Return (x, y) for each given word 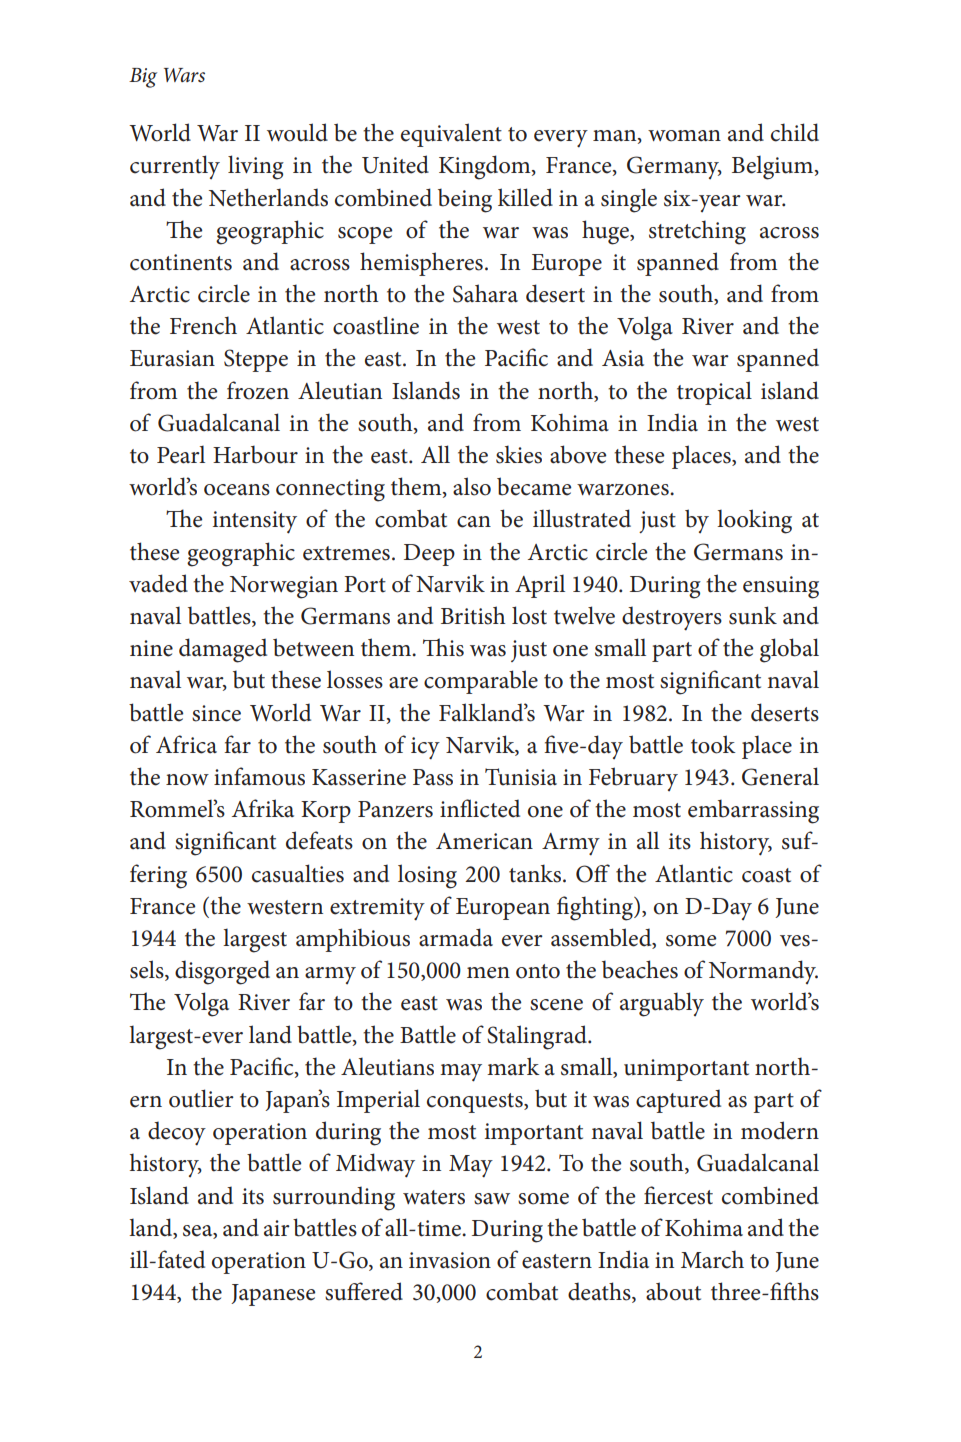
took (713, 744)
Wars (184, 75)
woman (684, 136)
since (216, 713)
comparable (481, 682)
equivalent (451, 135)
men (488, 973)
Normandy (763, 972)
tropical (714, 393)
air (277, 1228)
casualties (298, 873)
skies (519, 454)
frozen (258, 390)
